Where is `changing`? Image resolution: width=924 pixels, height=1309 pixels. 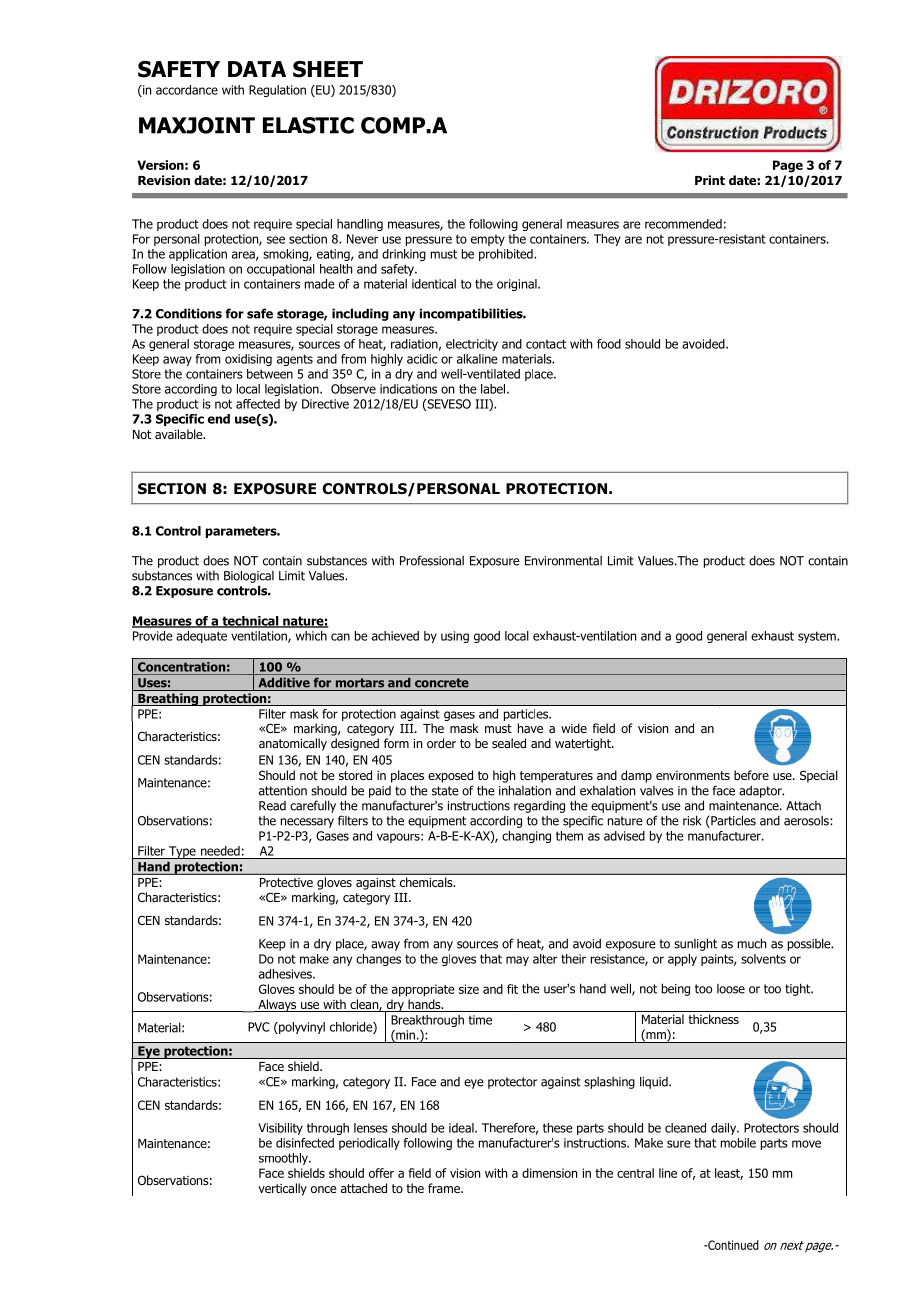 changing is located at coordinates (526, 837).
